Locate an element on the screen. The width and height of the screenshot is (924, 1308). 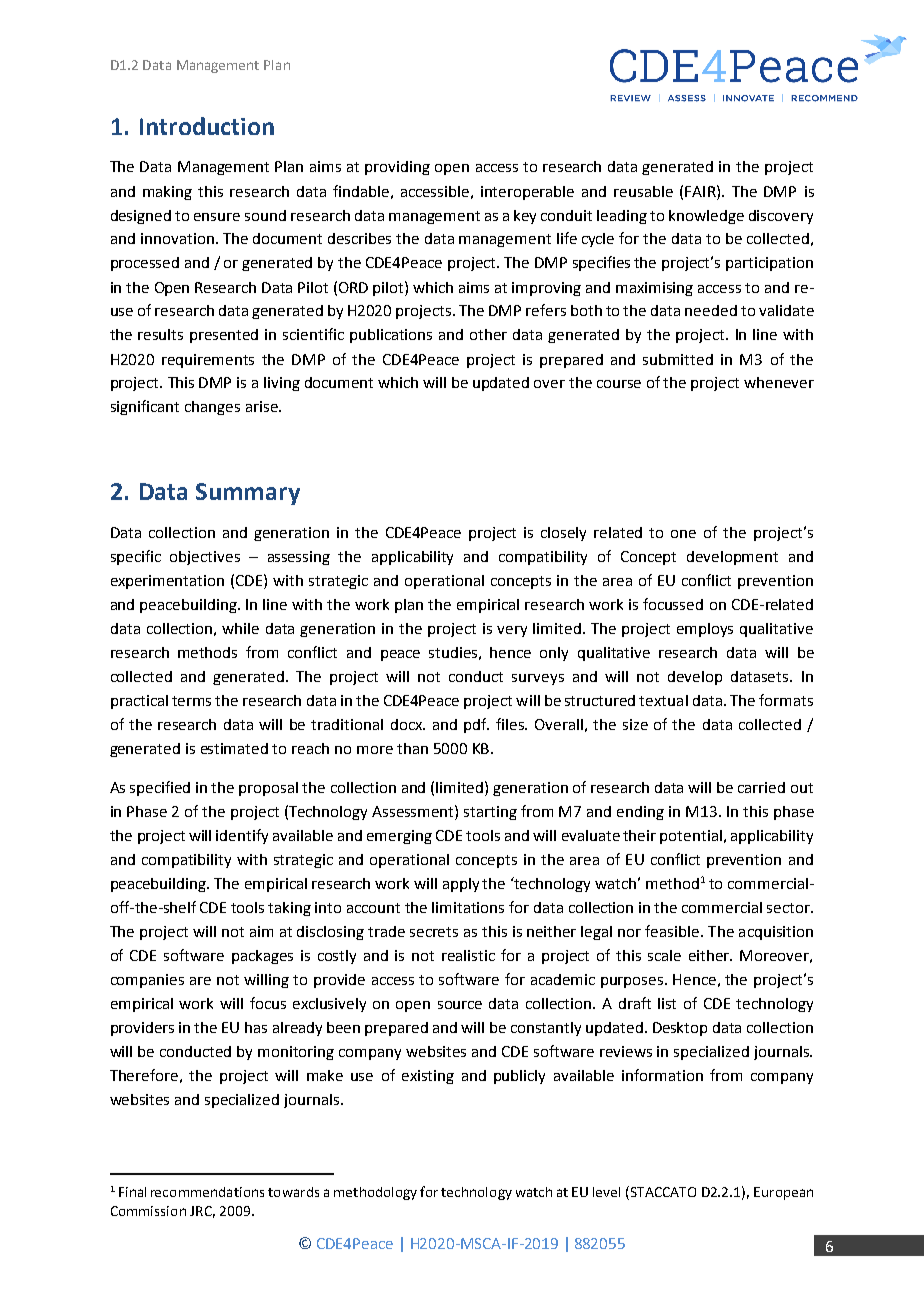
Commission is located at coordinates (148, 1211).
